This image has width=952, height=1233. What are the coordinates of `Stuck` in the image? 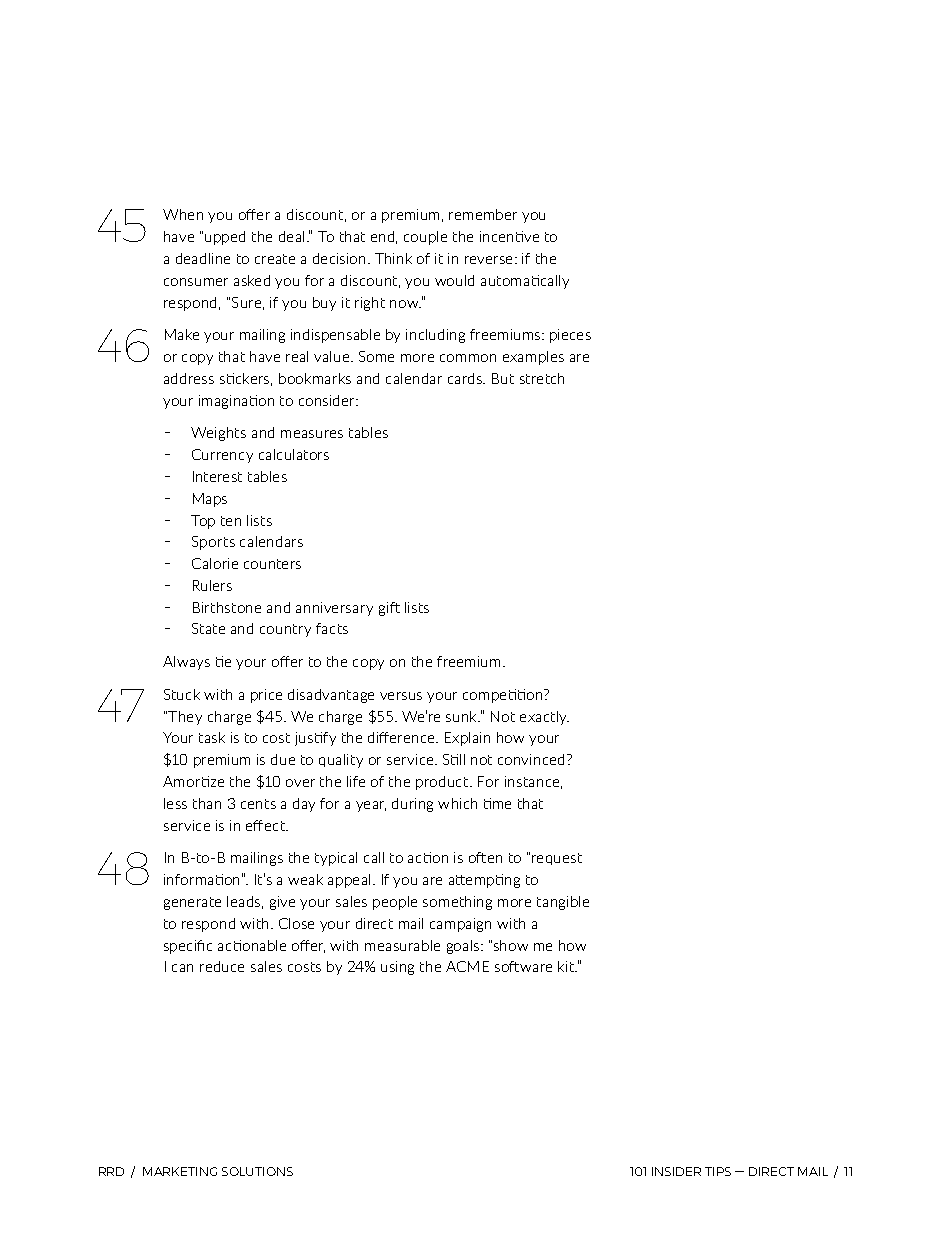 It's located at (182, 694).
